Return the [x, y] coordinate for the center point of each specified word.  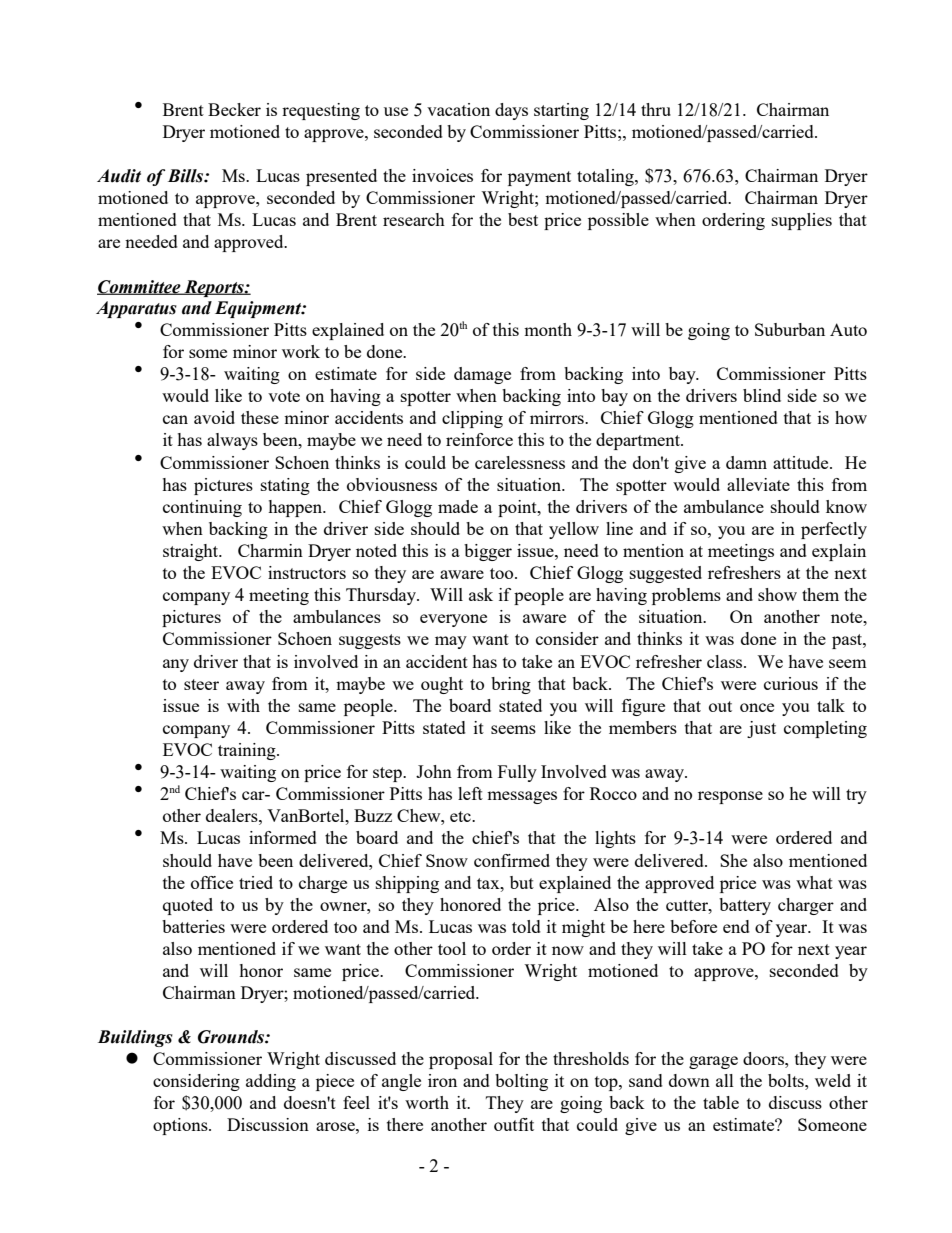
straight [192, 552]
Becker [234, 109]
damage [482, 375]
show [777, 594]
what [814, 882]
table [721, 1102]
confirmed [512, 860]
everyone [453, 620]
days [511, 111]
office [212, 882]
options [181, 1126]
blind [762, 395]
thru [656, 109]
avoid [214, 417]
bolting [521, 1082]
